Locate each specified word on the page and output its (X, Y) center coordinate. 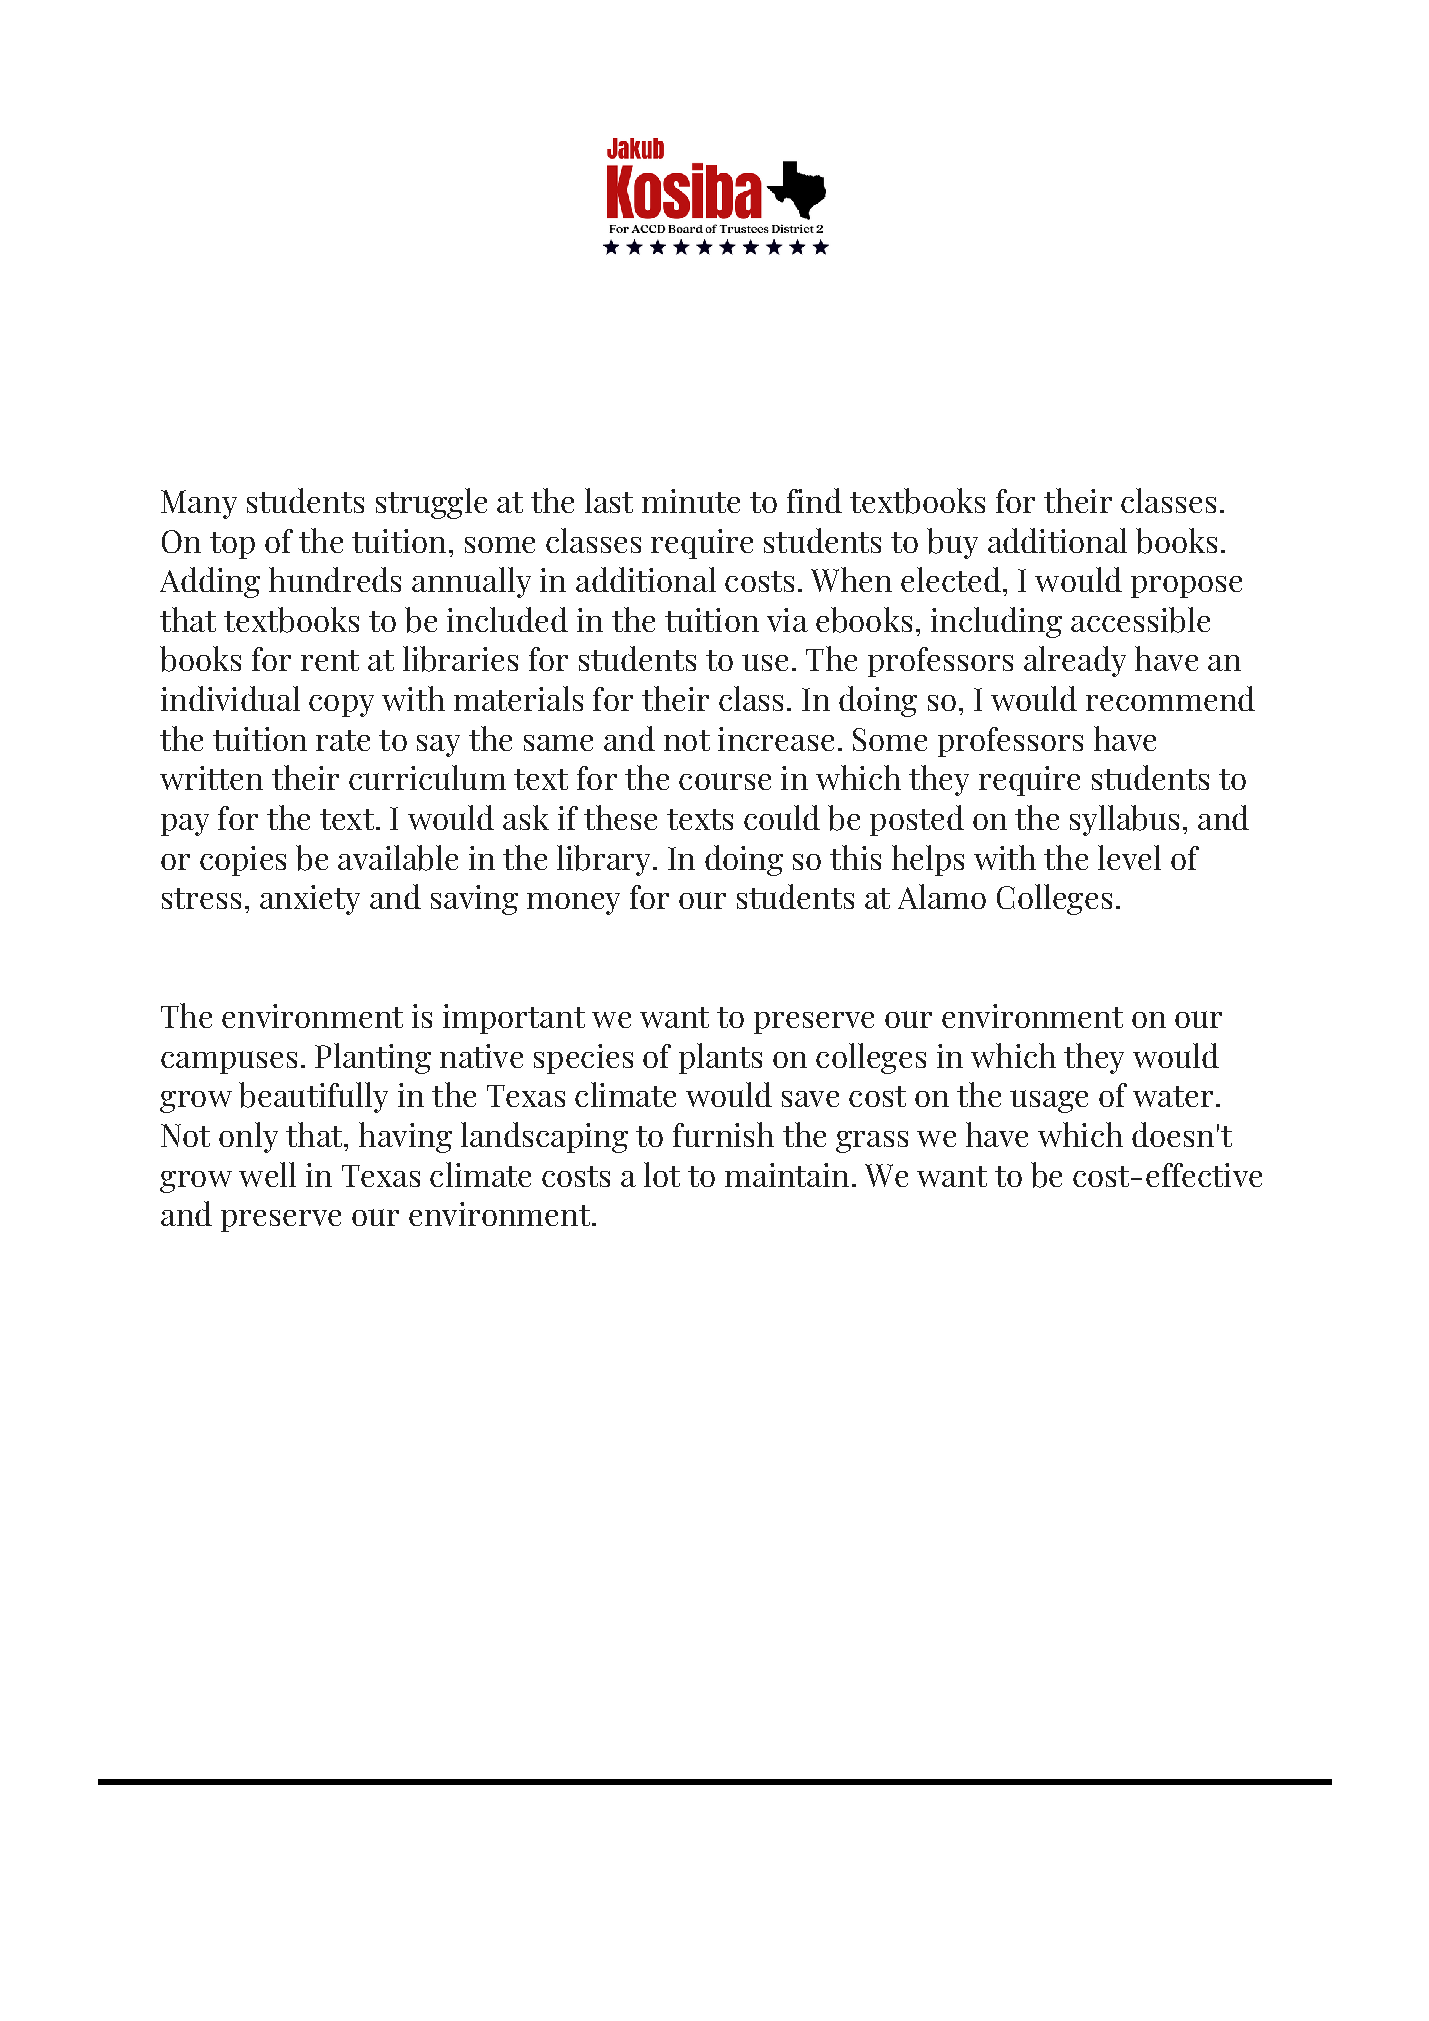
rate (343, 740)
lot (662, 1174)
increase (776, 739)
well (267, 1174)
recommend (1170, 698)
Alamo (942, 896)
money (573, 904)
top (232, 545)
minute (691, 501)
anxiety (310, 900)
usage (1049, 1101)
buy (952, 543)
